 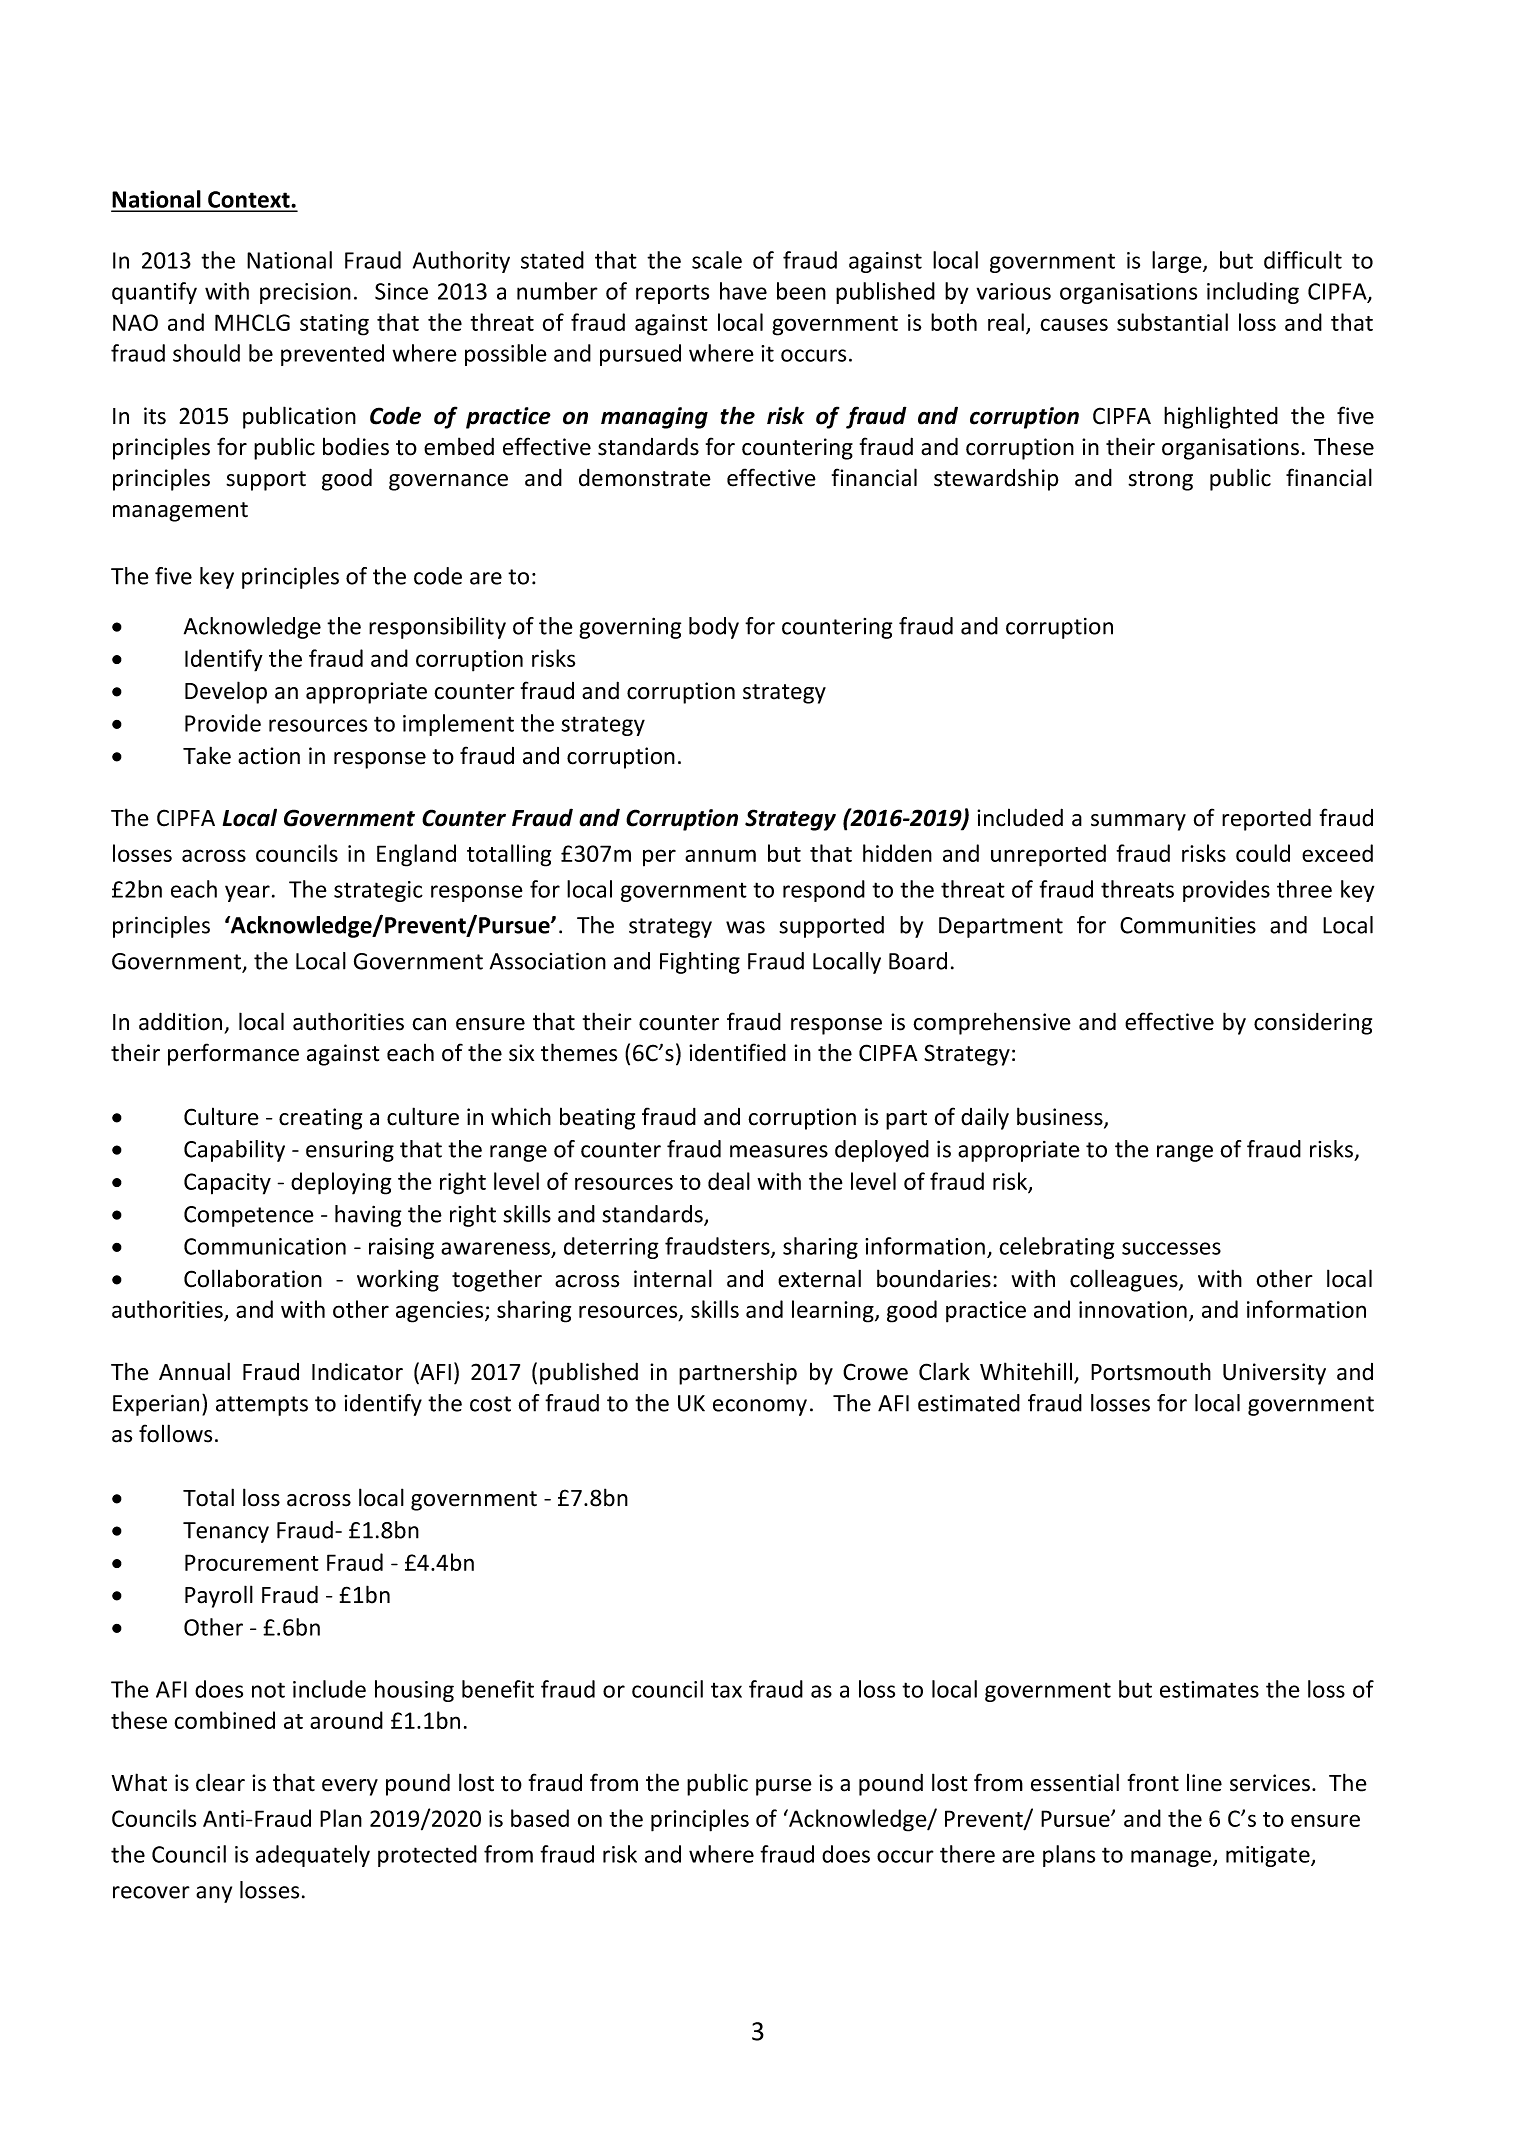 I want to click on identified, so click(x=737, y=1052).
